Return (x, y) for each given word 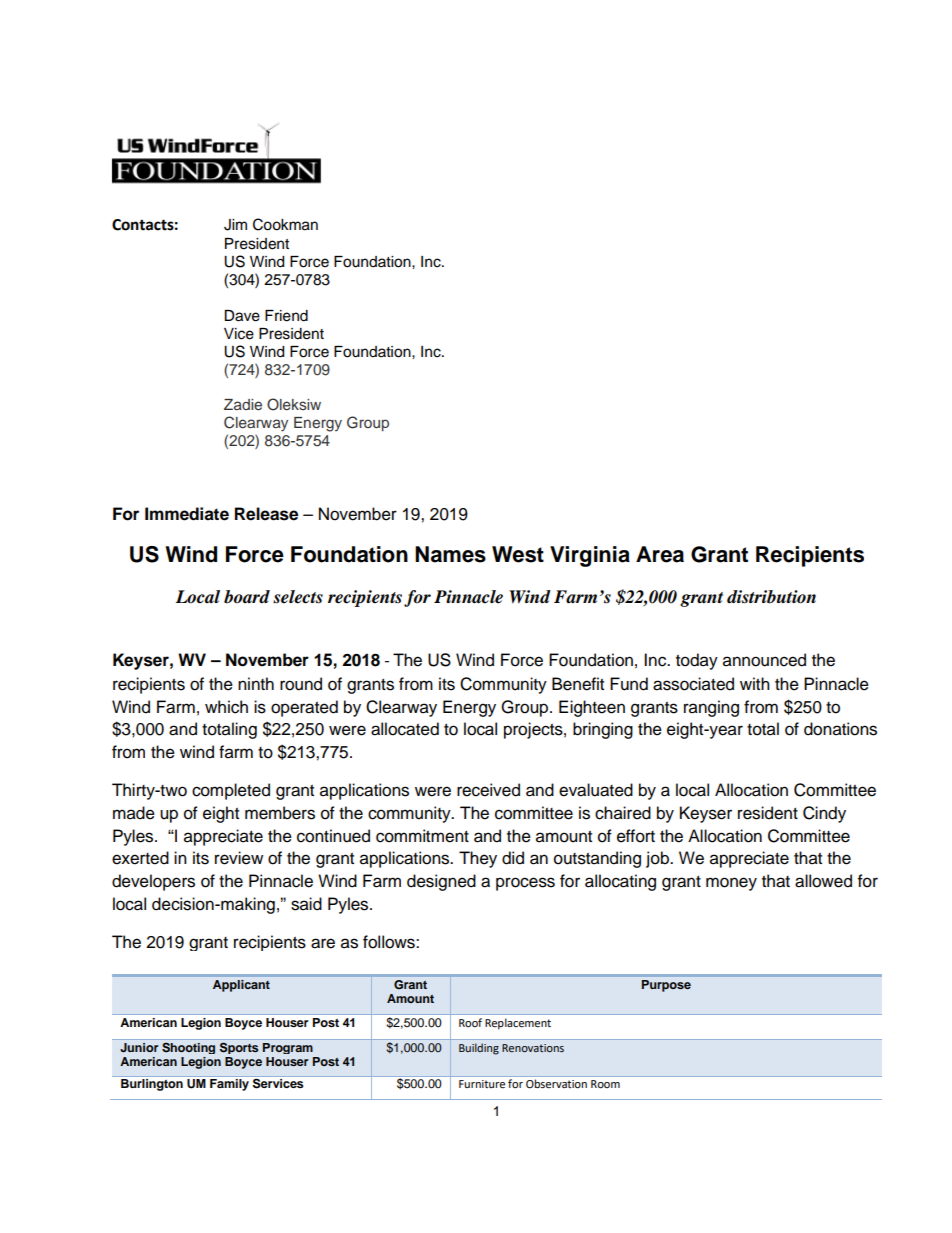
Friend (286, 316)
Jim (235, 225)
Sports (239, 1048)
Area (660, 554)
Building (479, 1049)
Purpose (666, 986)
